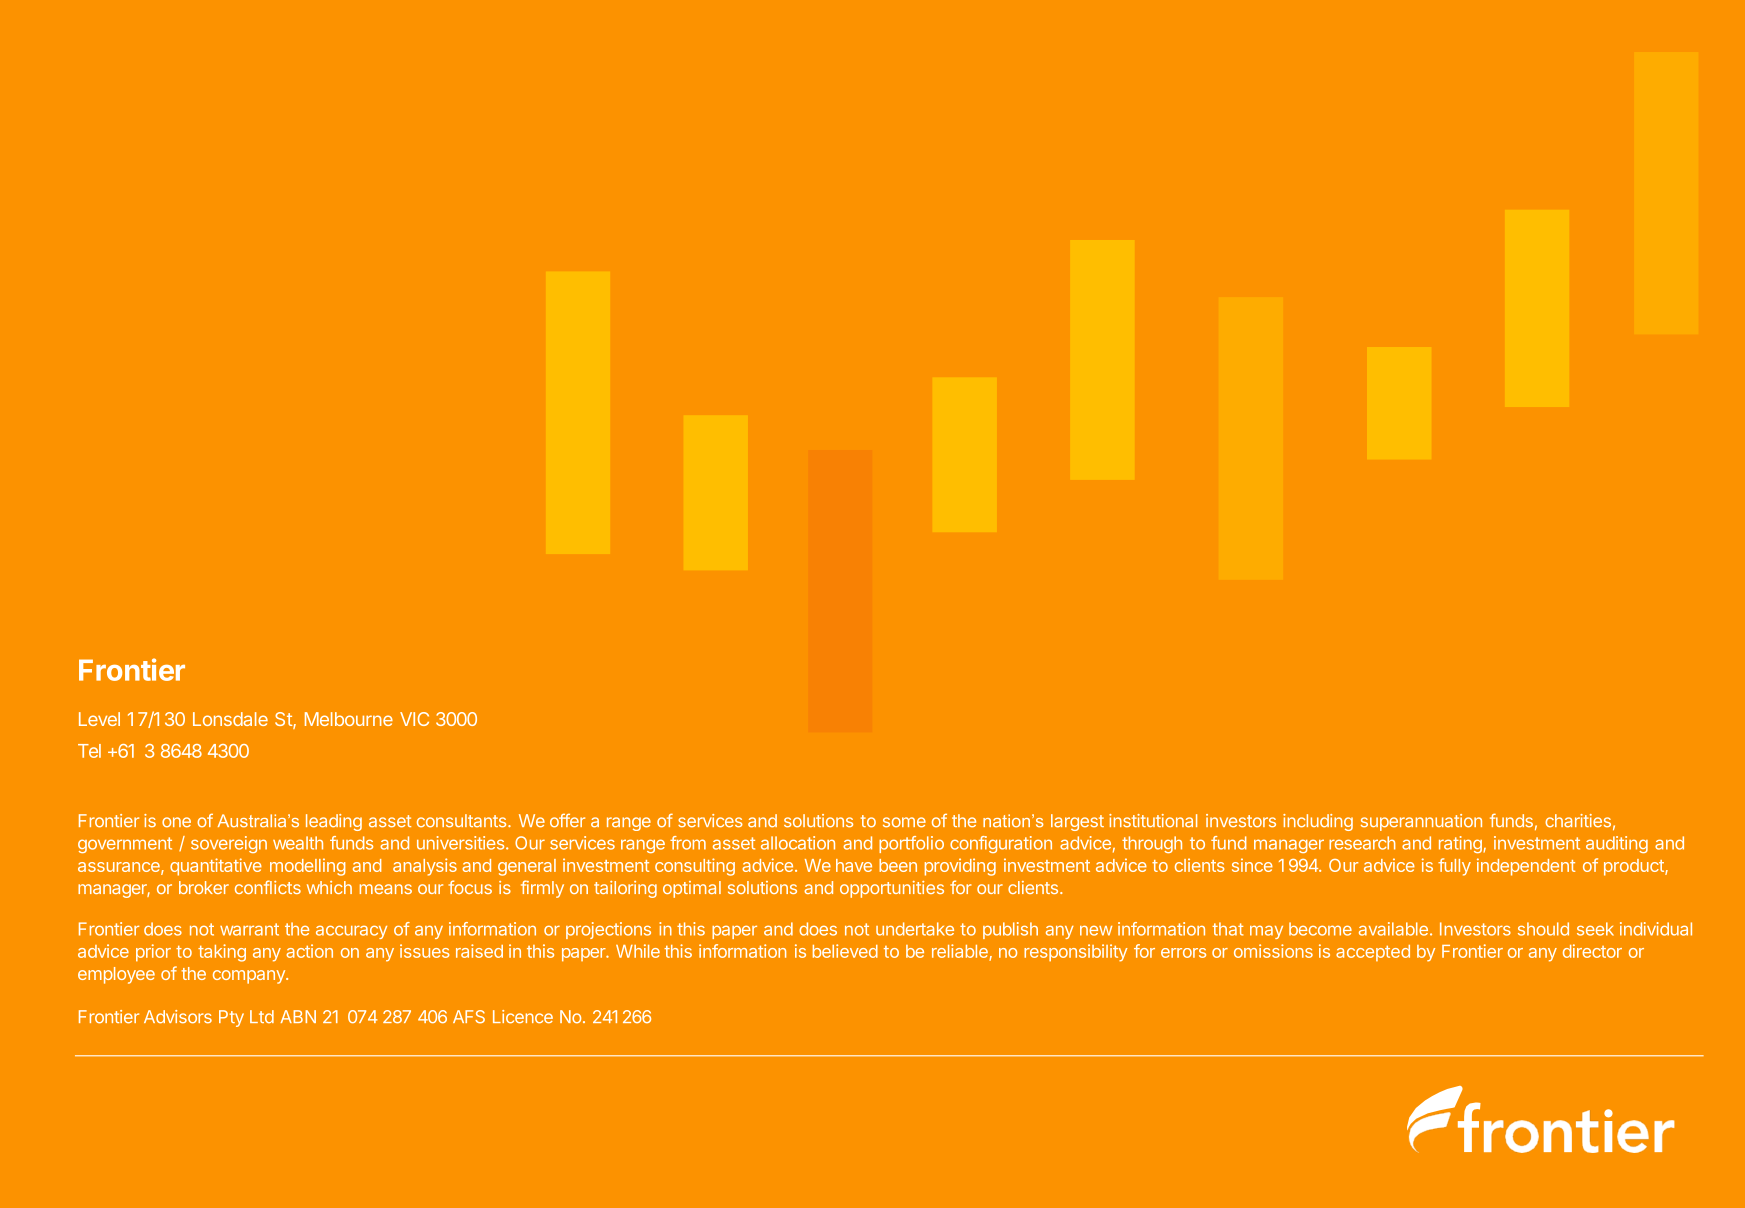 The image size is (1745, 1208). I want to click on modelling, so click(307, 867).
